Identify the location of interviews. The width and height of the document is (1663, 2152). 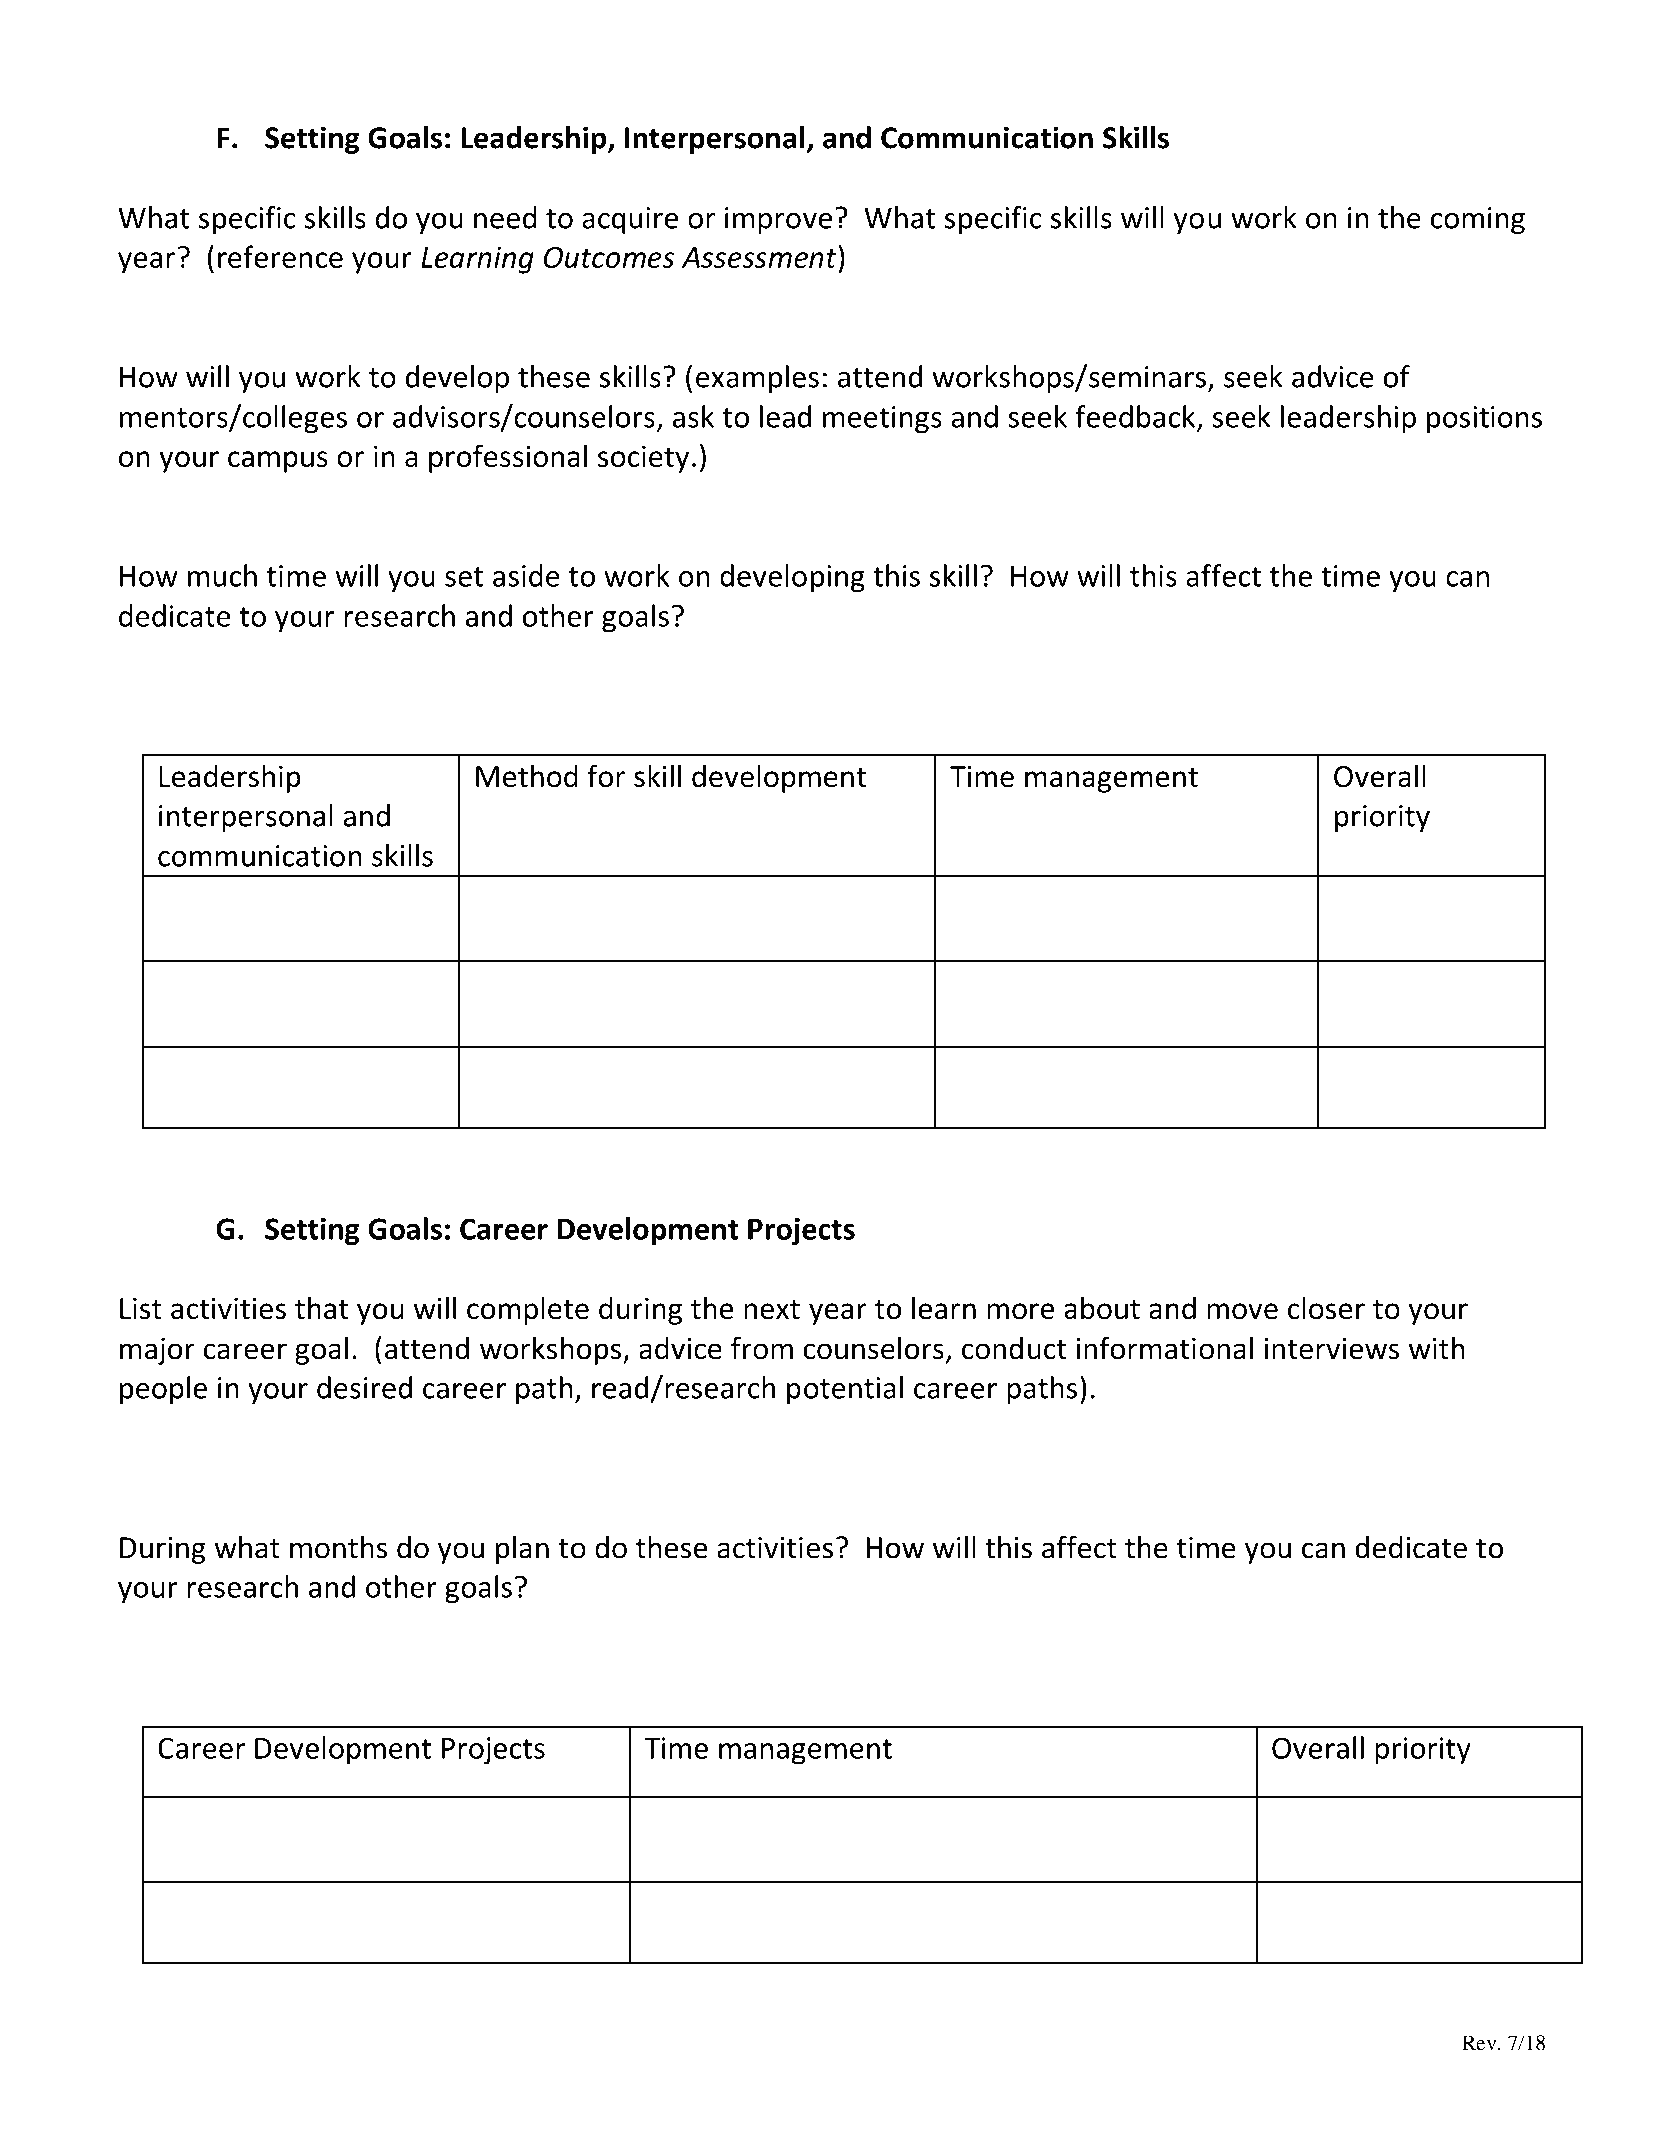
(1331, 1349).
